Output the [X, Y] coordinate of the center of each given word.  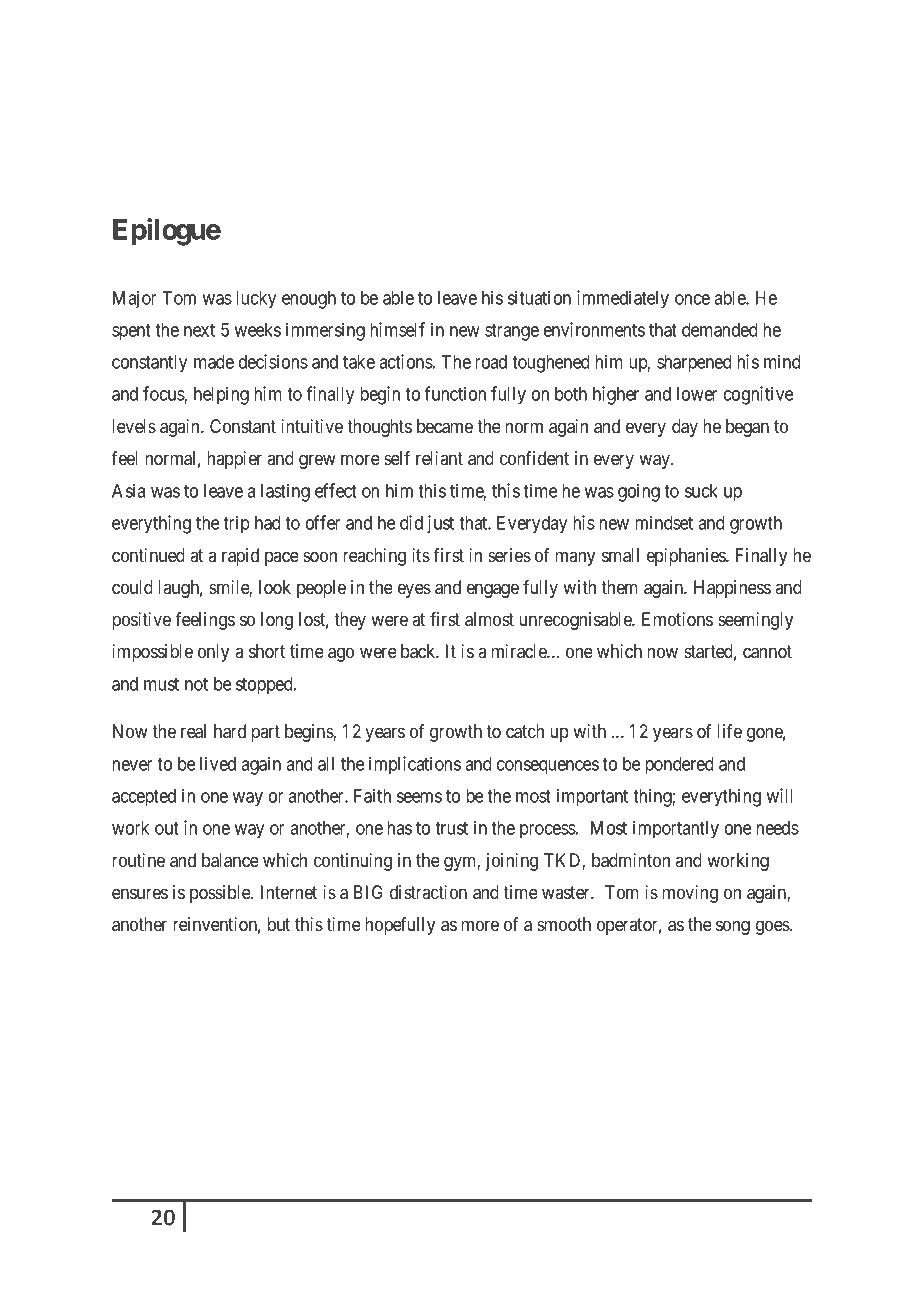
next [199, 330]
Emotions [677, 619]
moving [690, 894]
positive [141, 621]
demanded [720, 330]
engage [493, 590]
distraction [428, 892]
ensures [140, 893]
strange [512, 332]
